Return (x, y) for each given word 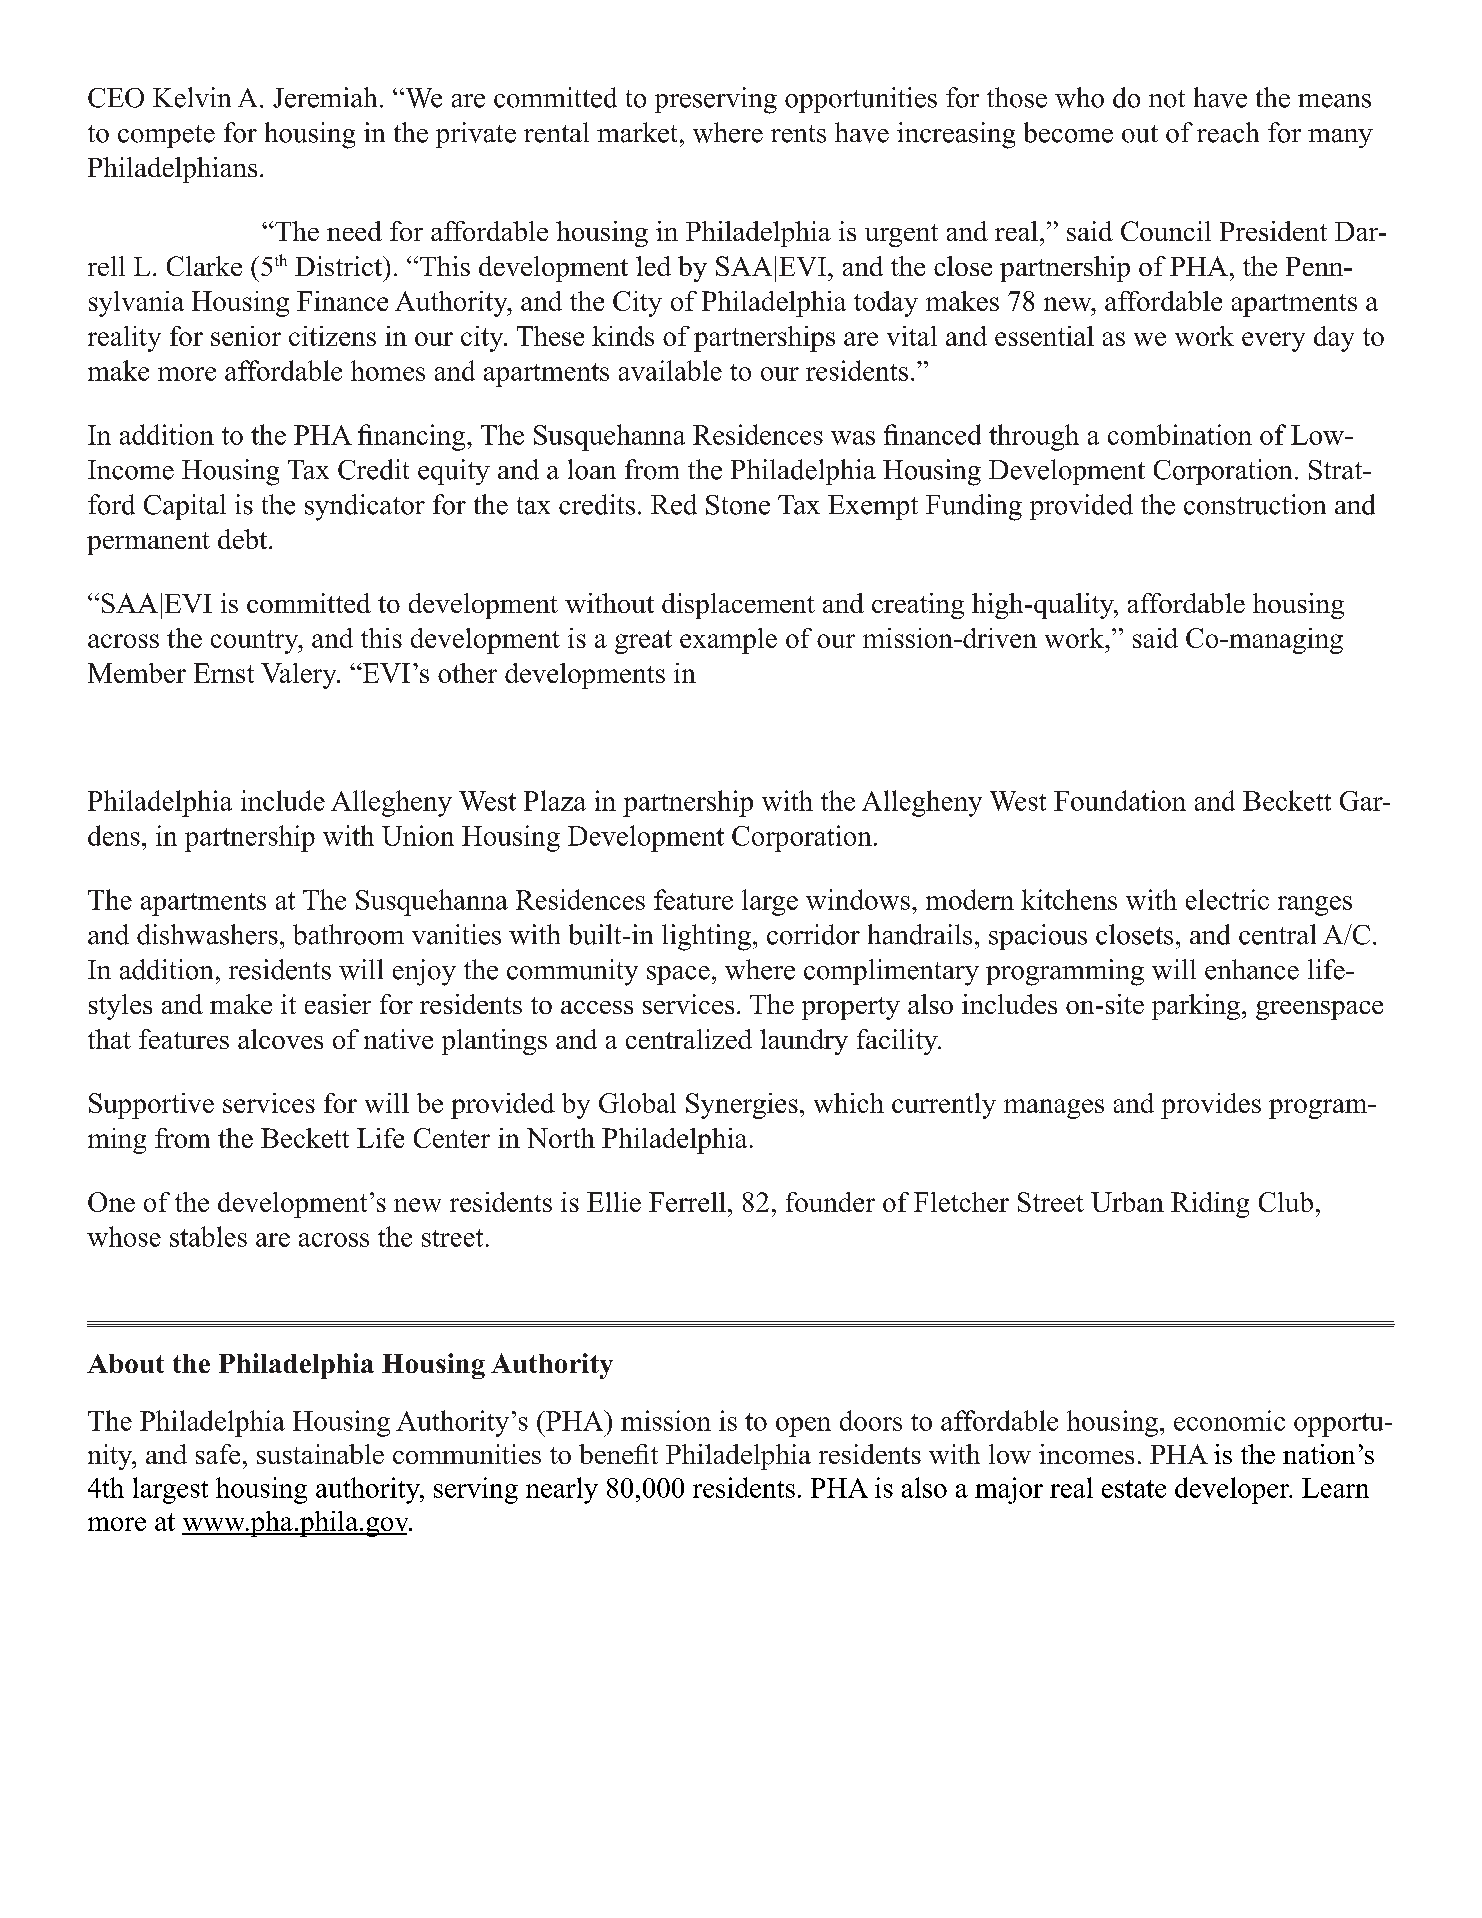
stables (208, 1236)
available (670, 370)
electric (1227, 899)
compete (166, 136)
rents (798, 134)
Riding (1210, 1205)
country (256, 642)
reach (1228, 132)
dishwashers (207, 934)
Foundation (1120, 800)
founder (830, 1202)
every (1273, 342)
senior (246, 336)
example (728, 641)
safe (218, 1454)
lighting (706, 937)
